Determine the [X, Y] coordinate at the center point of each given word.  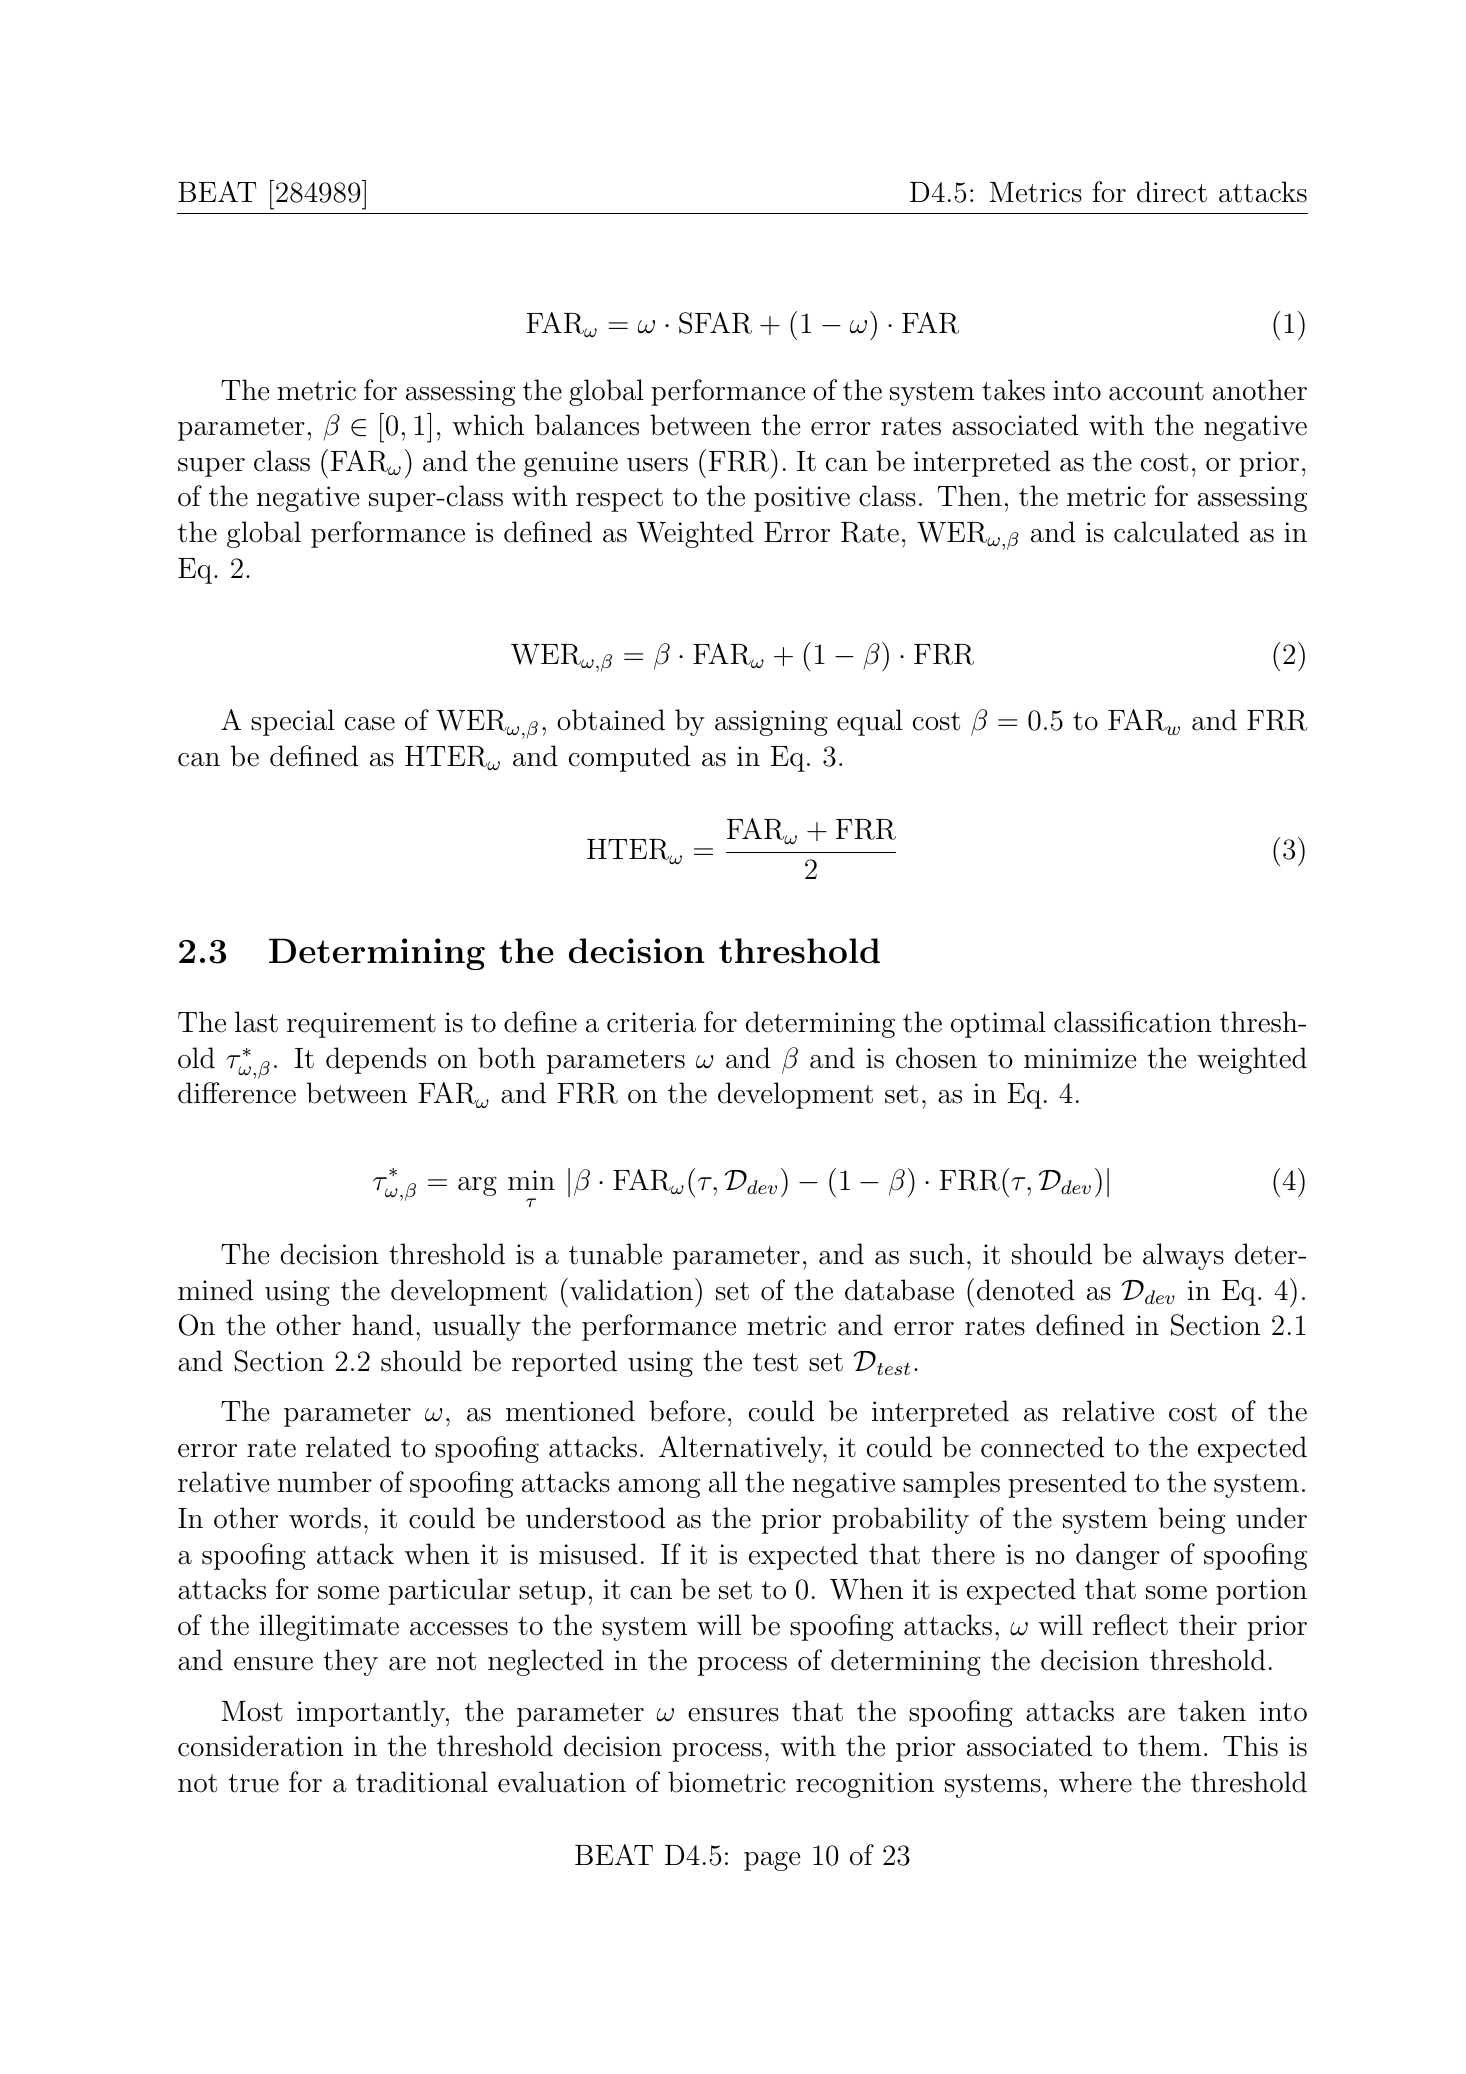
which [488, 425]
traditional [422, 1782]
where [1095, 1782]
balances [587, 425]
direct [1172, 192]
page [772, 1861]
